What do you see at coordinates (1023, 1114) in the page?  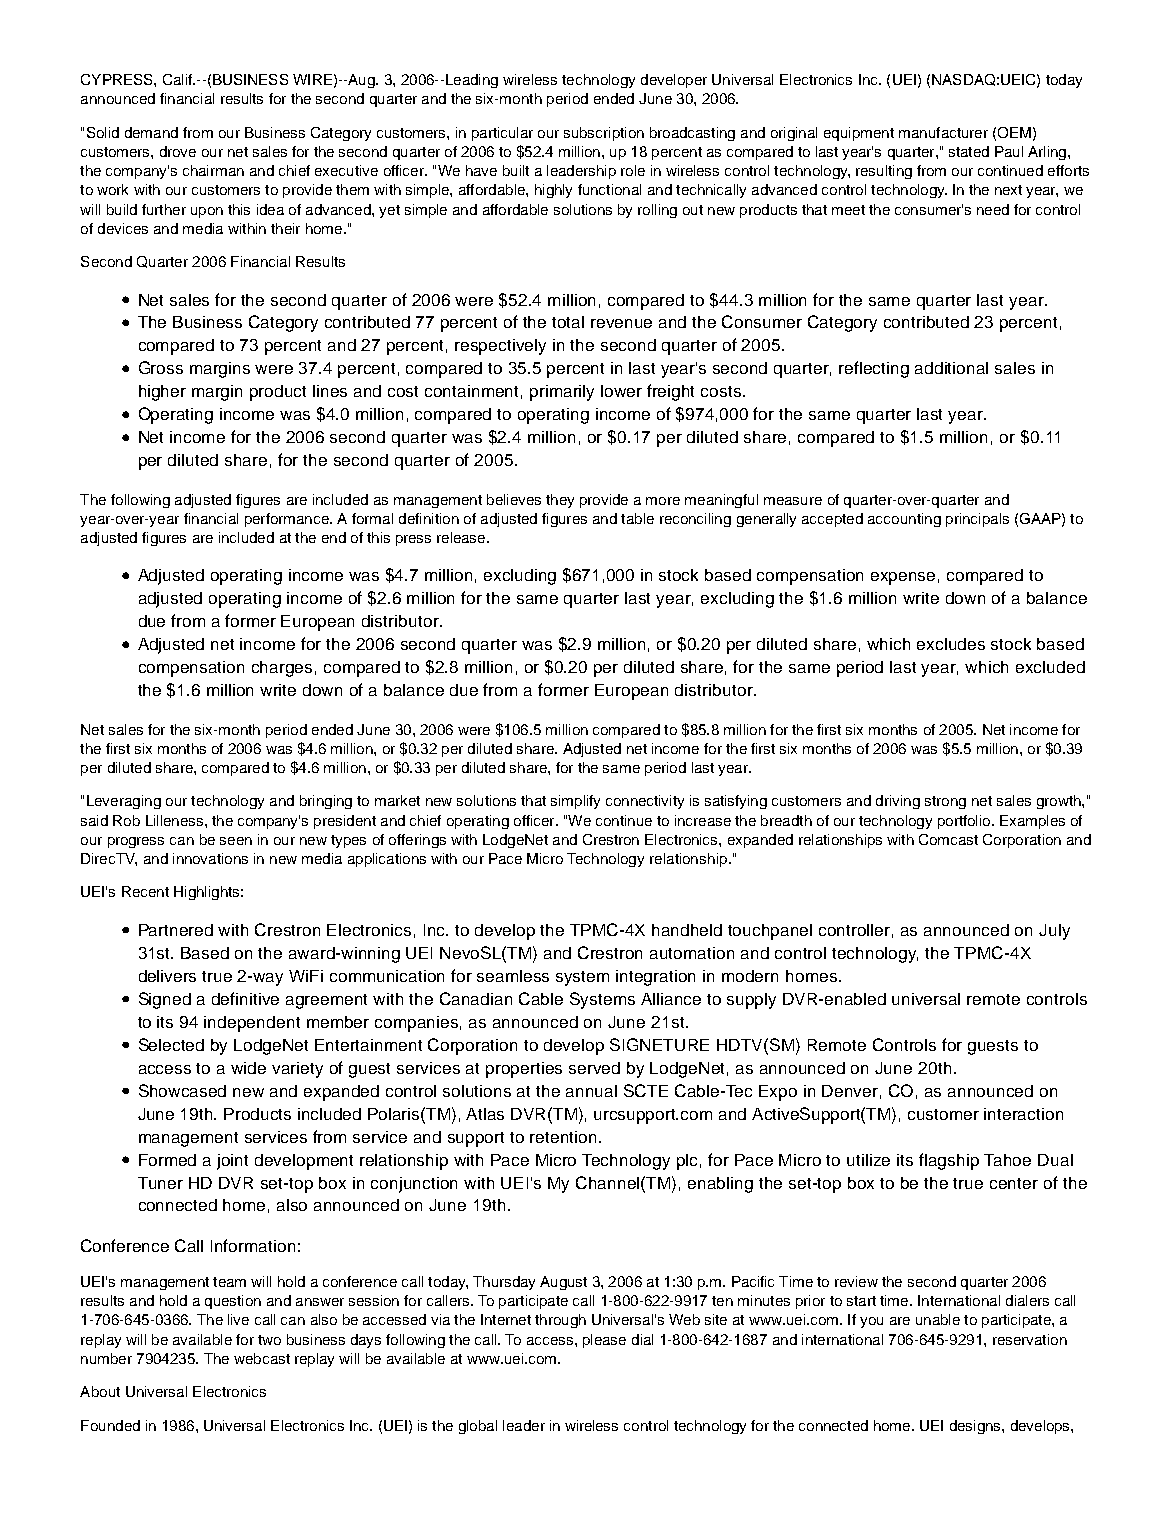 I see `interaction` at bounding box center [1023, 1114].
